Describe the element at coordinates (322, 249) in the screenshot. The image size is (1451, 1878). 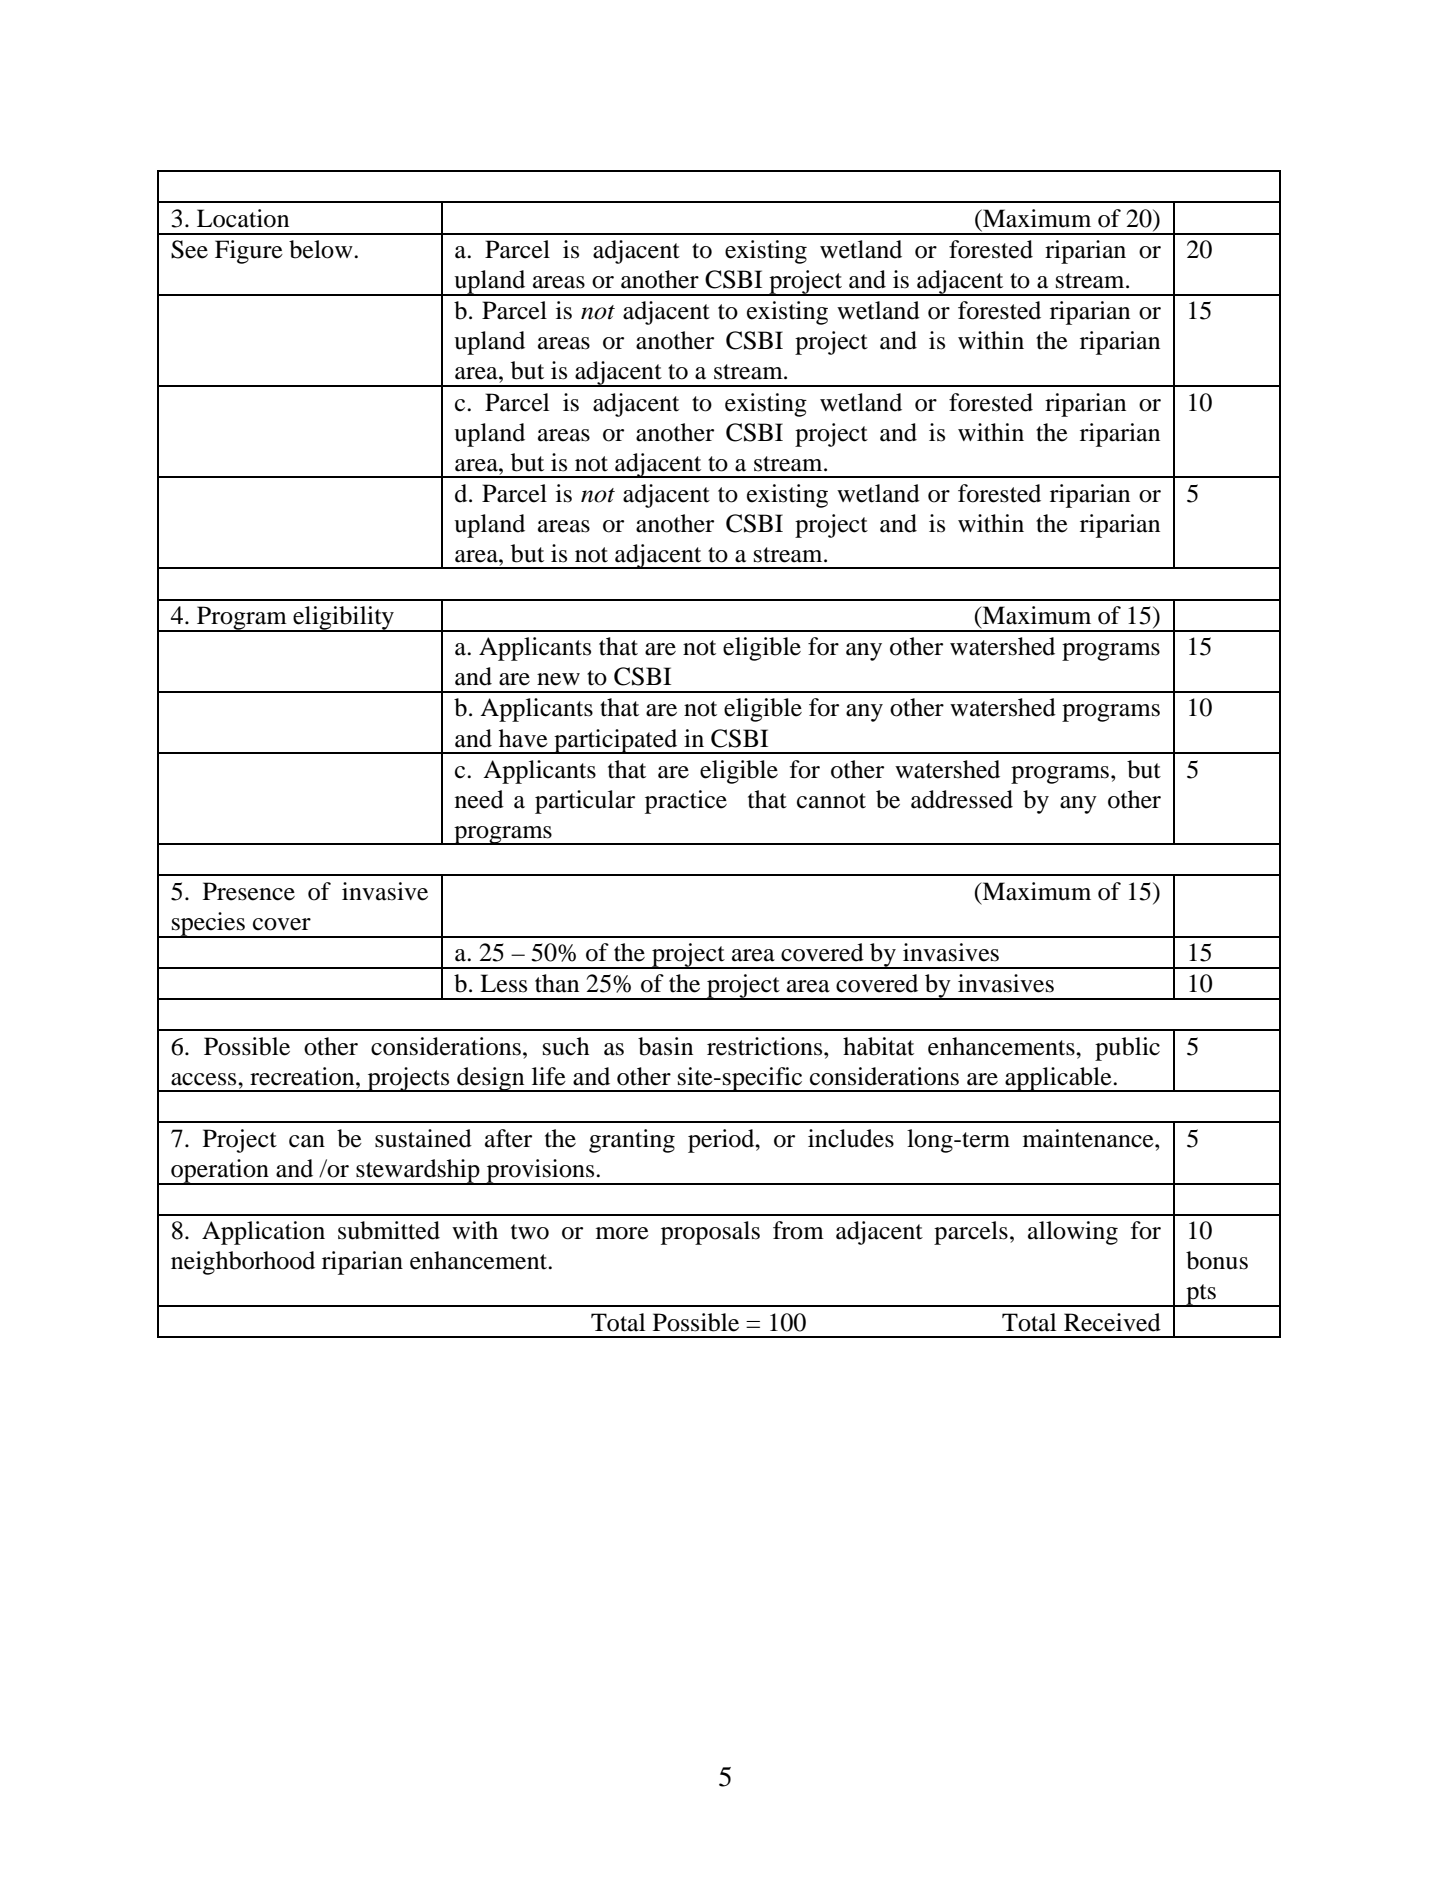
I see `below` at that location.
